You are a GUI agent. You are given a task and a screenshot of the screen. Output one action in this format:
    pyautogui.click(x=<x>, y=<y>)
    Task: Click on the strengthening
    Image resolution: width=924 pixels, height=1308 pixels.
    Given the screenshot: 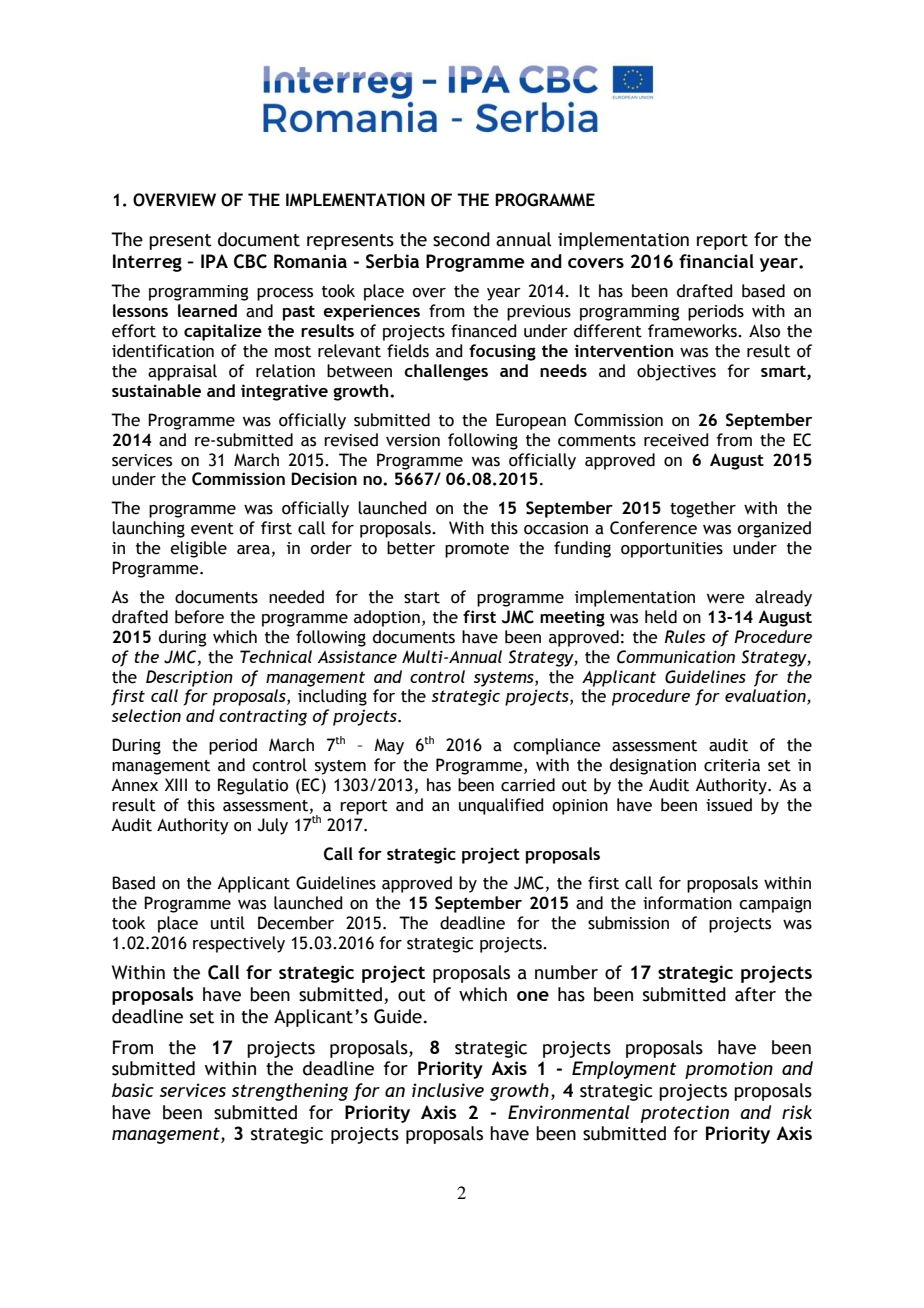 What is the action you would take?
    pyautogui.click(x=290, y=1092)
